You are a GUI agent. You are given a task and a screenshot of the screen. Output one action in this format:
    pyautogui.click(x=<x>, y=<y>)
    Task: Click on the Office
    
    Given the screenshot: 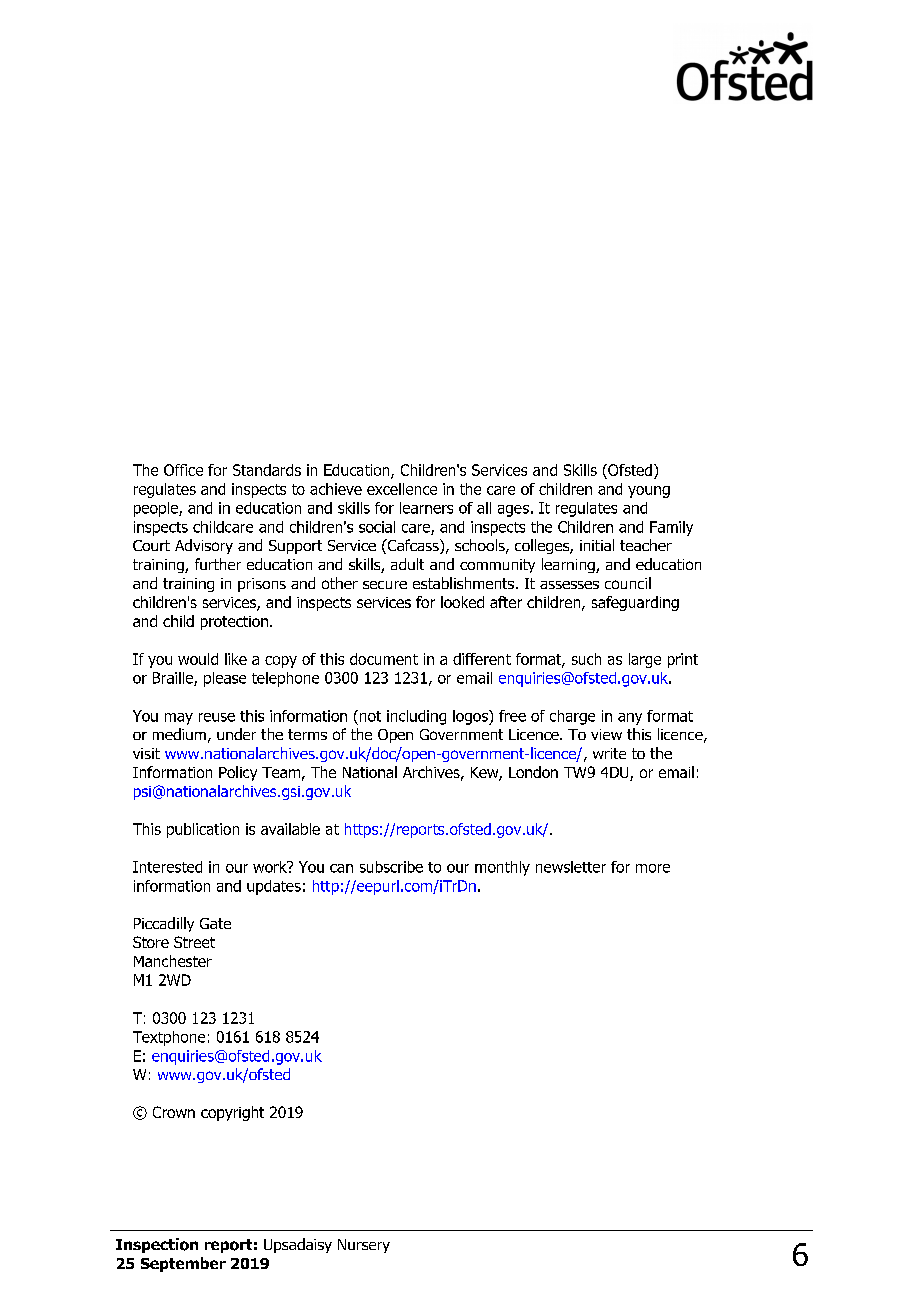 What is the action you would take?
    pyautogui.click(x=183, y=470)
